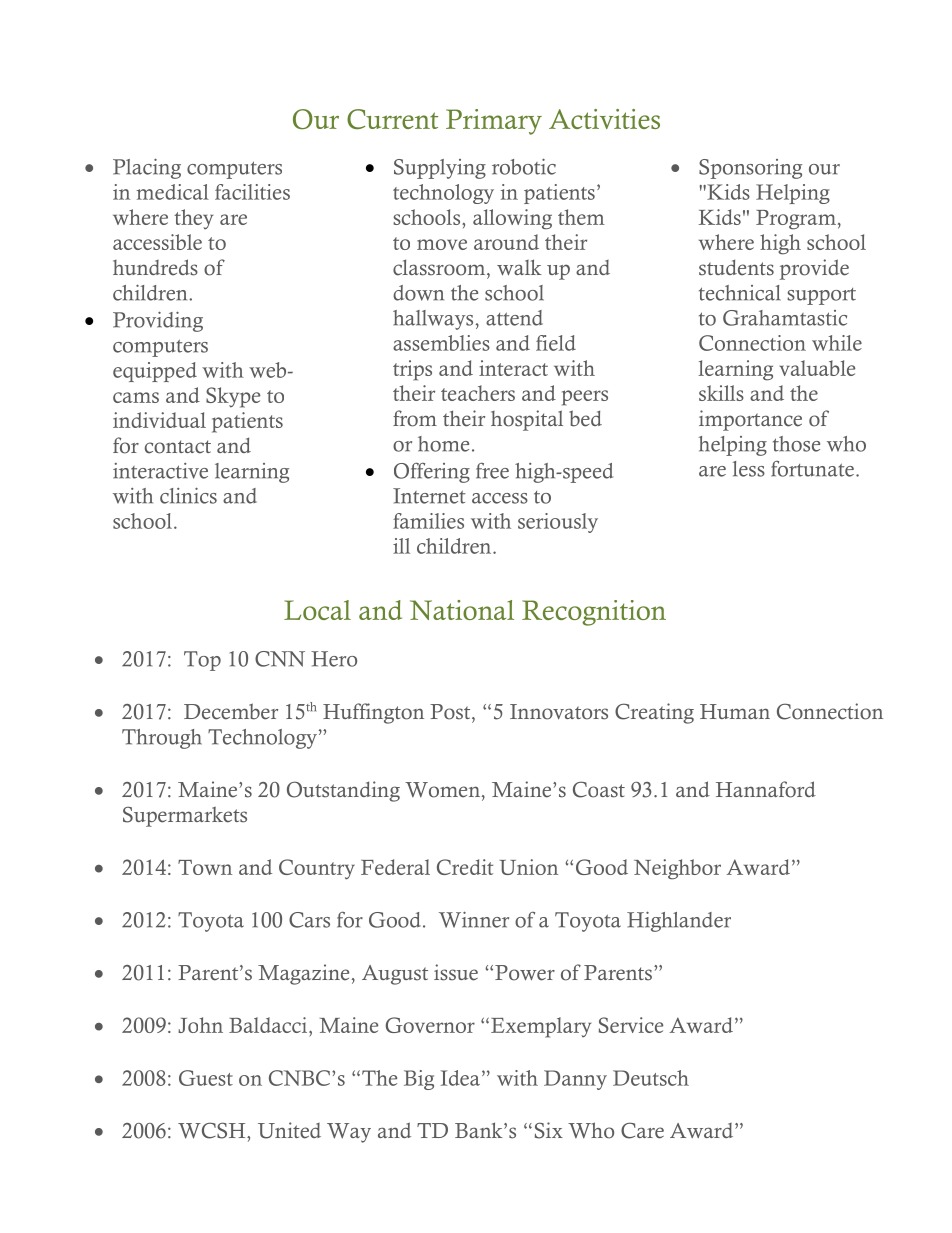 This screenshot has width=952, height=1233. I want to click on medical, so click(172, 192).
